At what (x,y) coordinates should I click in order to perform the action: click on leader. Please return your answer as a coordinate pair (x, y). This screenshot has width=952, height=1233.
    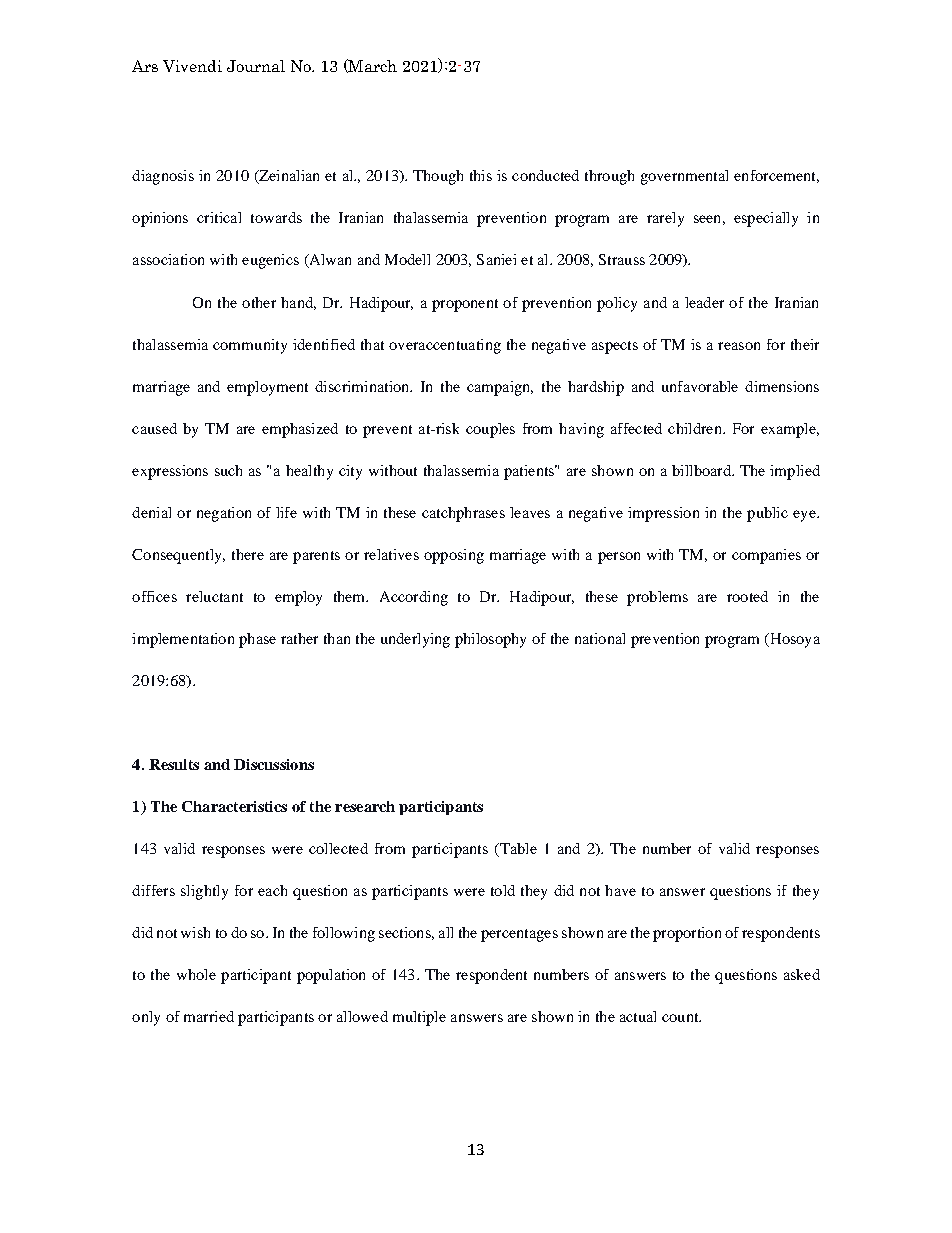
    Looking at the image, I should click on (704, 302).
